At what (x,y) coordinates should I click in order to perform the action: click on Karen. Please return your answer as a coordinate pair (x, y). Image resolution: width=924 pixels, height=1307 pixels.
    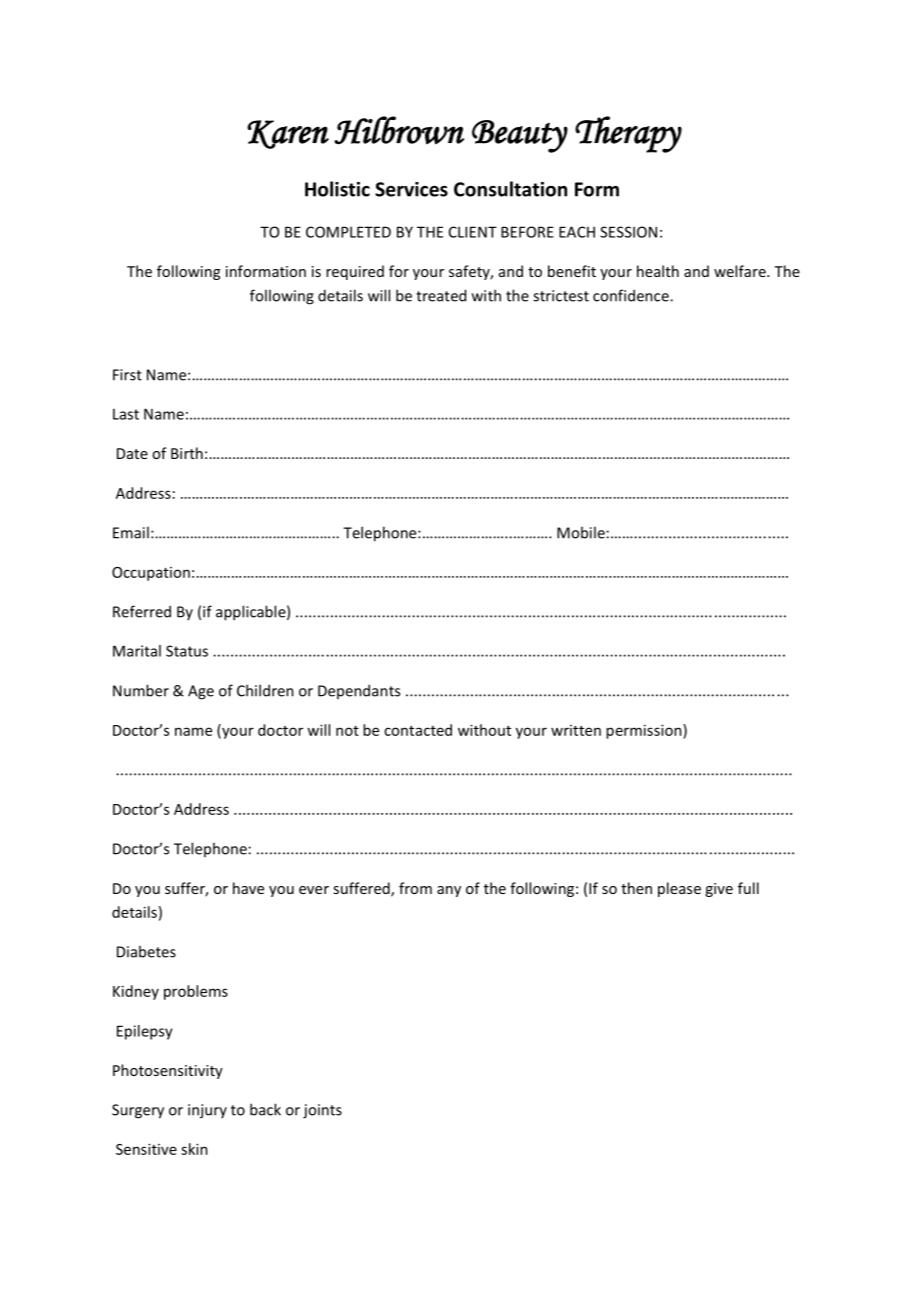
    Looking at the image, I should click on (288, 134).
